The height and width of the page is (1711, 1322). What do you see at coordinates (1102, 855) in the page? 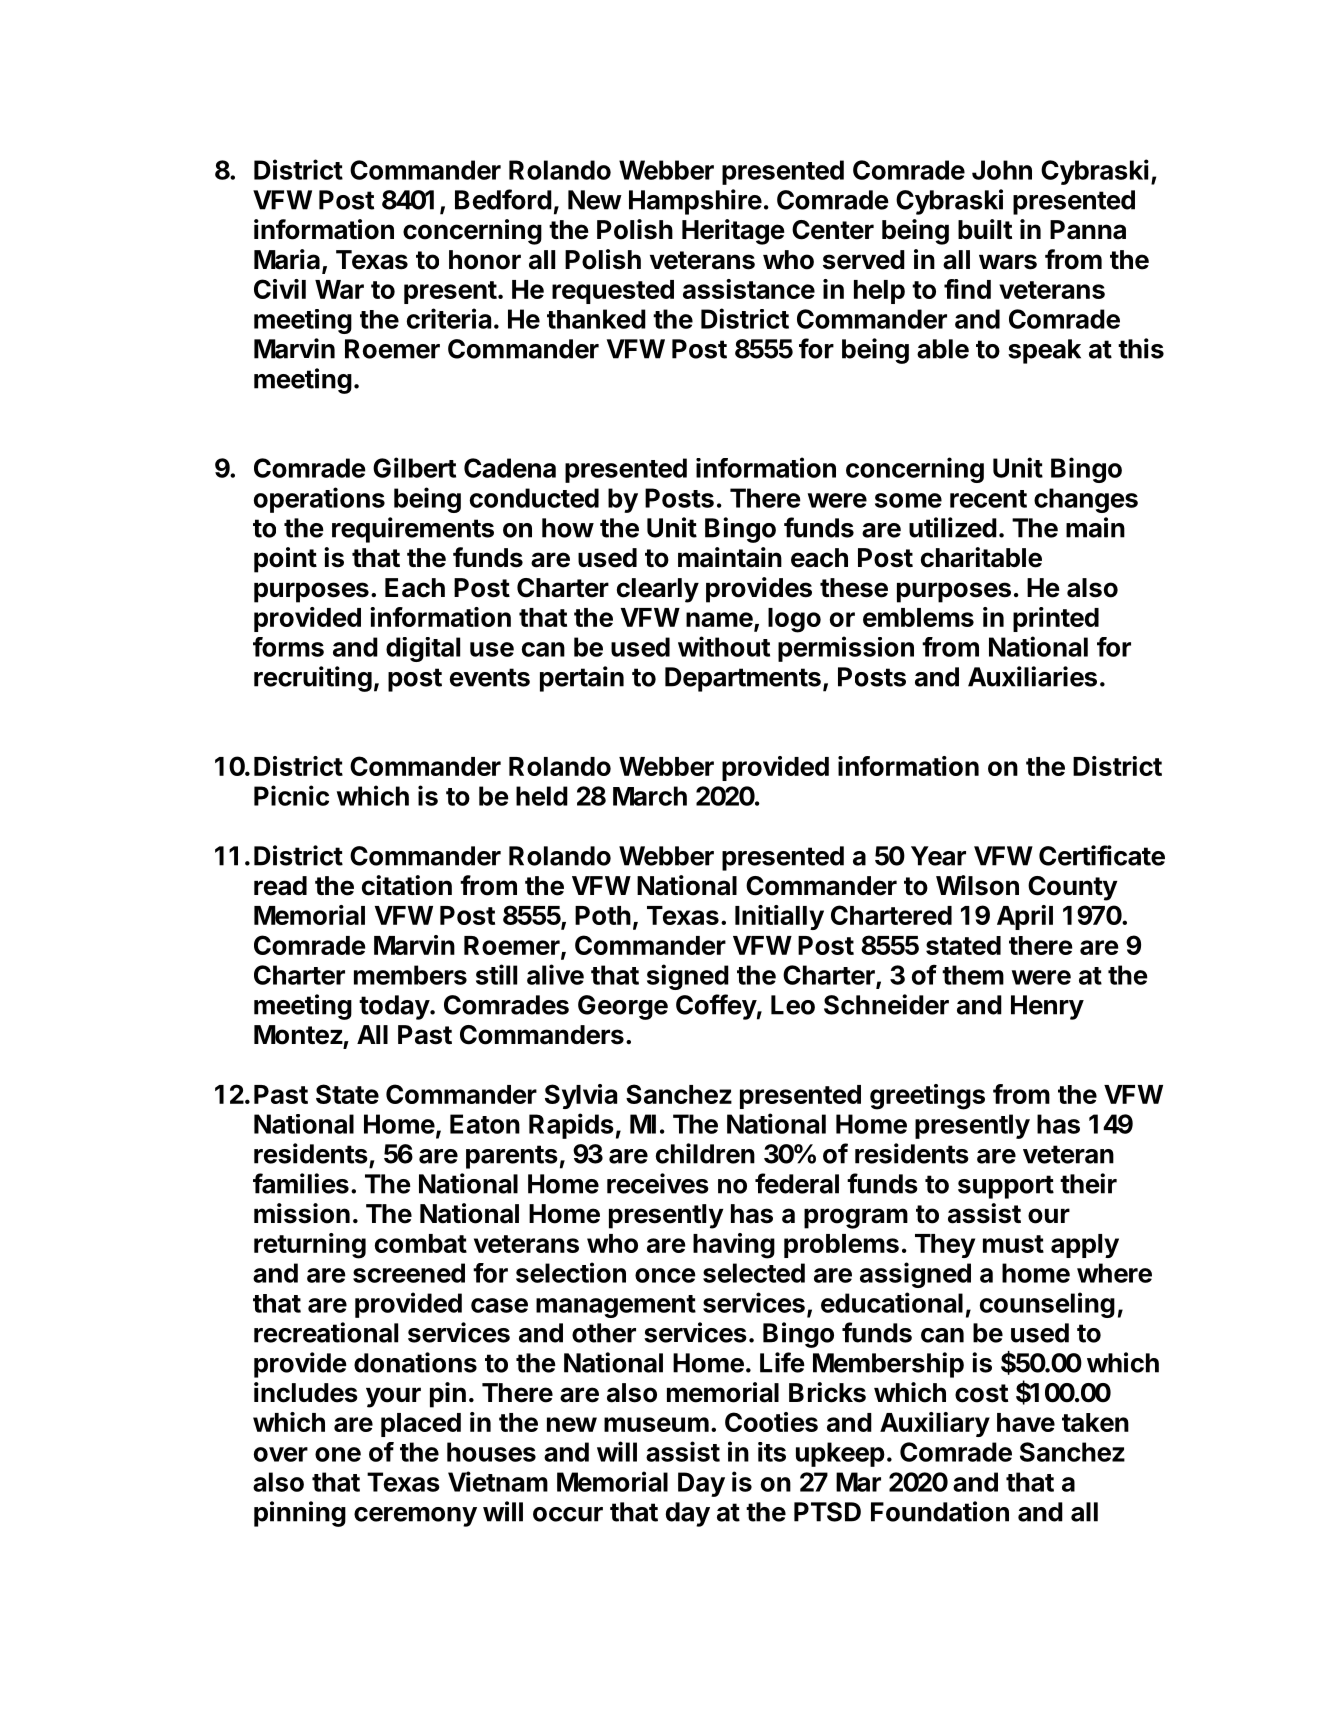
I see `Certificate` at bounding box center [1102, 855].
